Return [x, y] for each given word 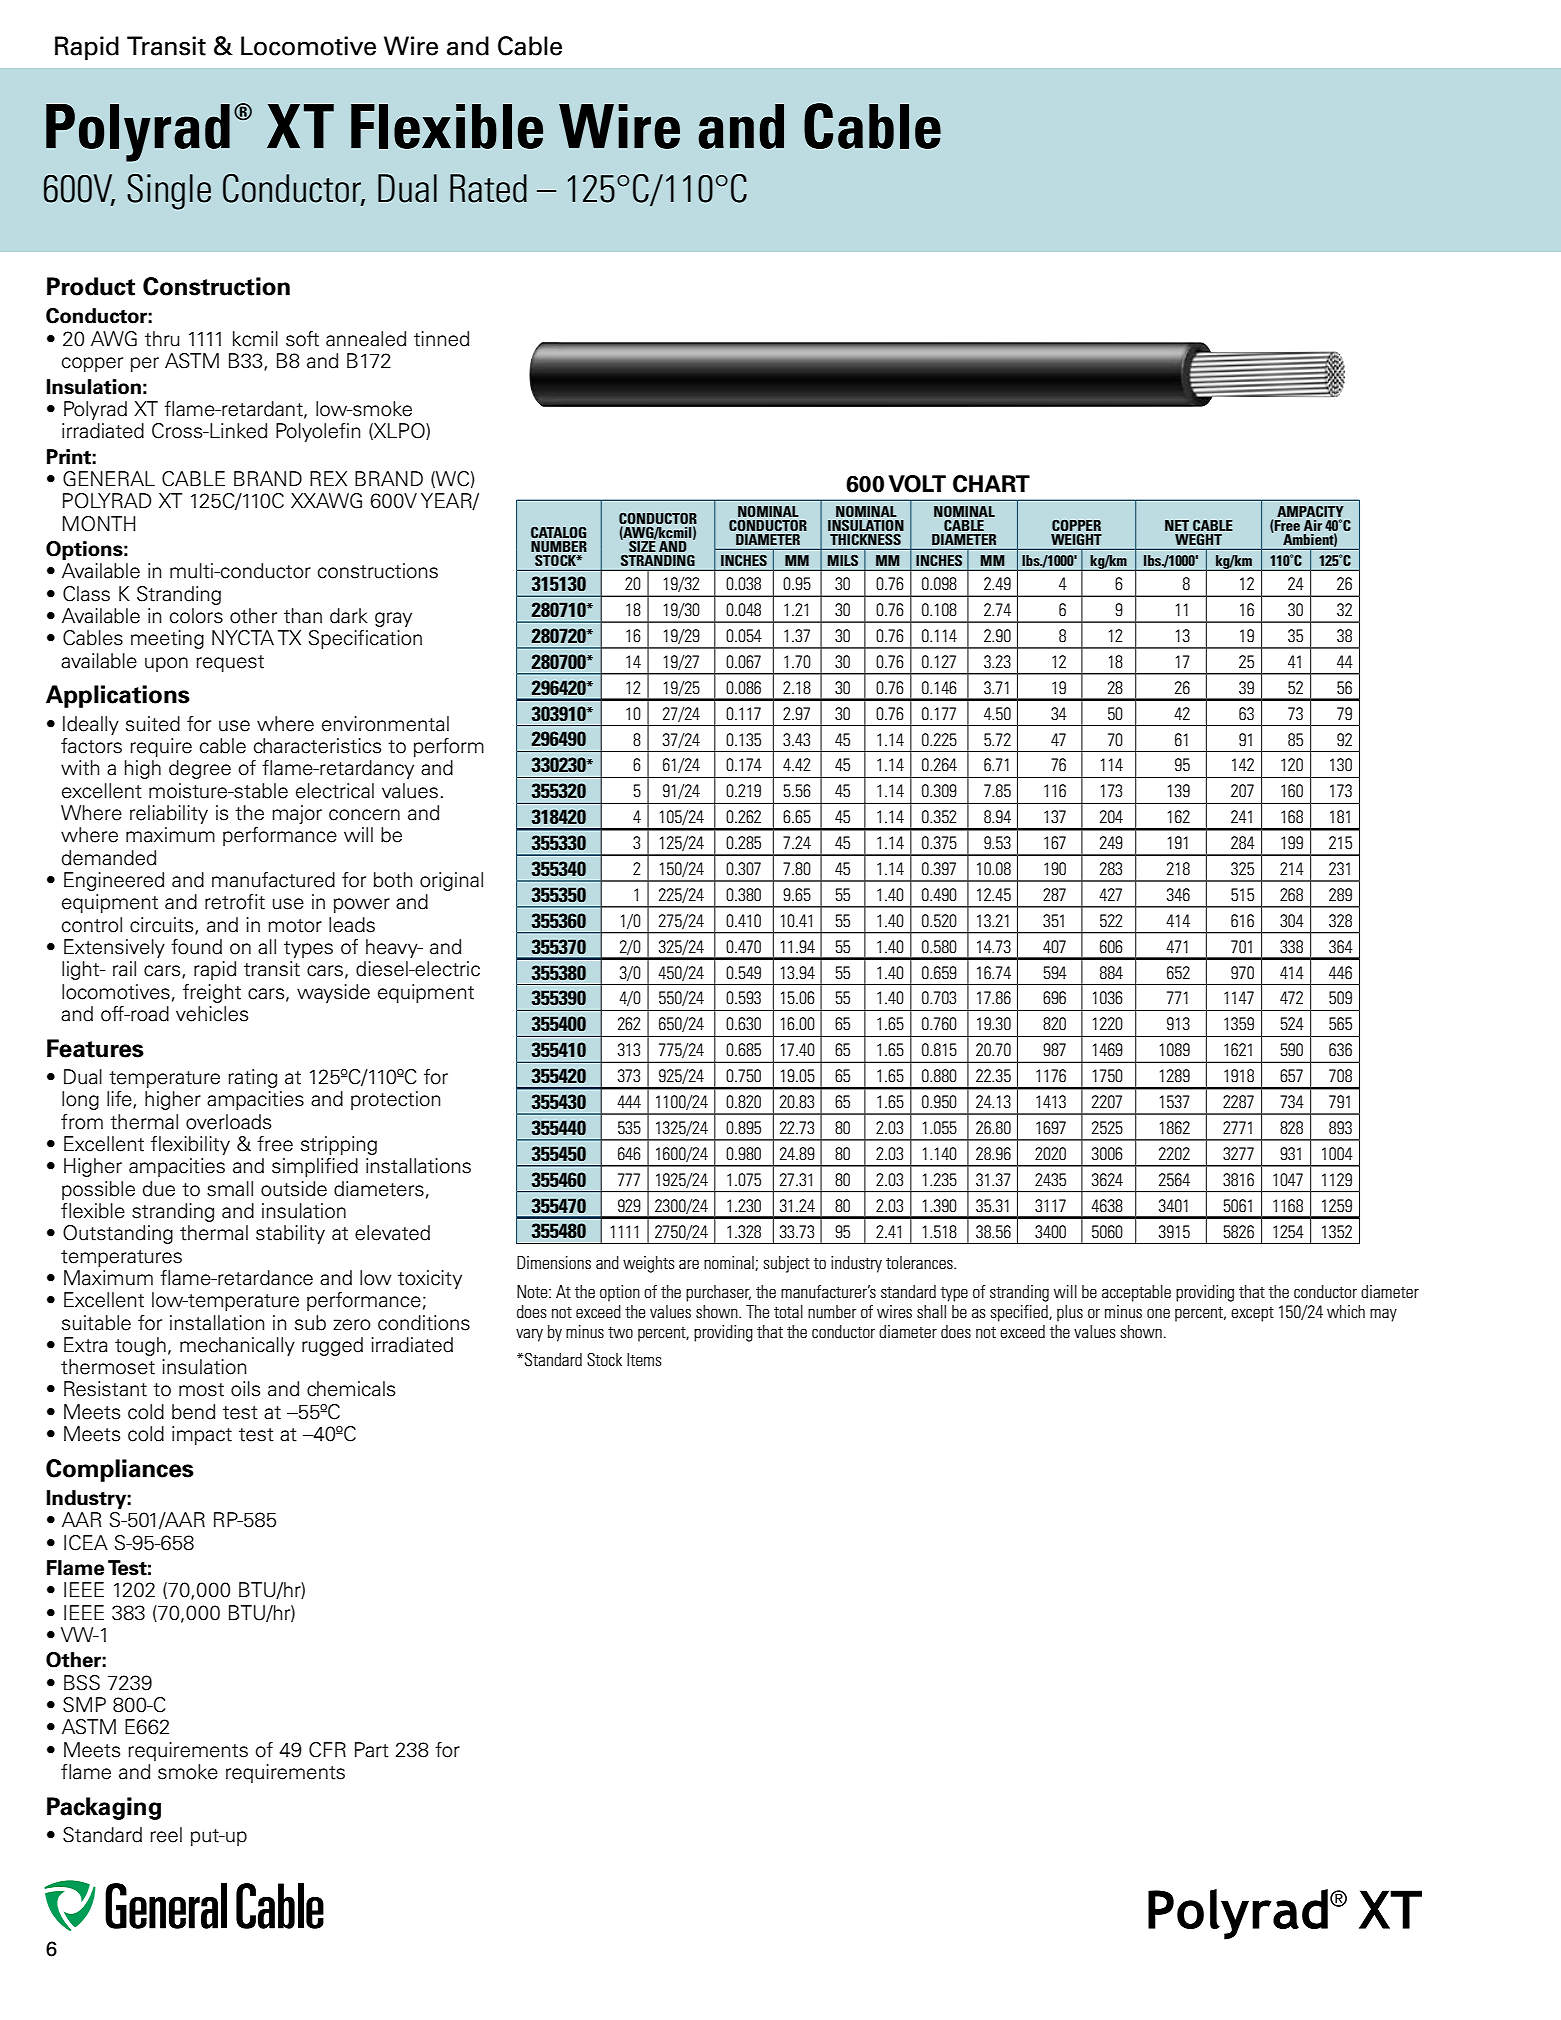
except [1252, 1314]
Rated [488, 188]
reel [166, 1835]
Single [169, 192]
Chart [991, 484]
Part [372, 1750]
